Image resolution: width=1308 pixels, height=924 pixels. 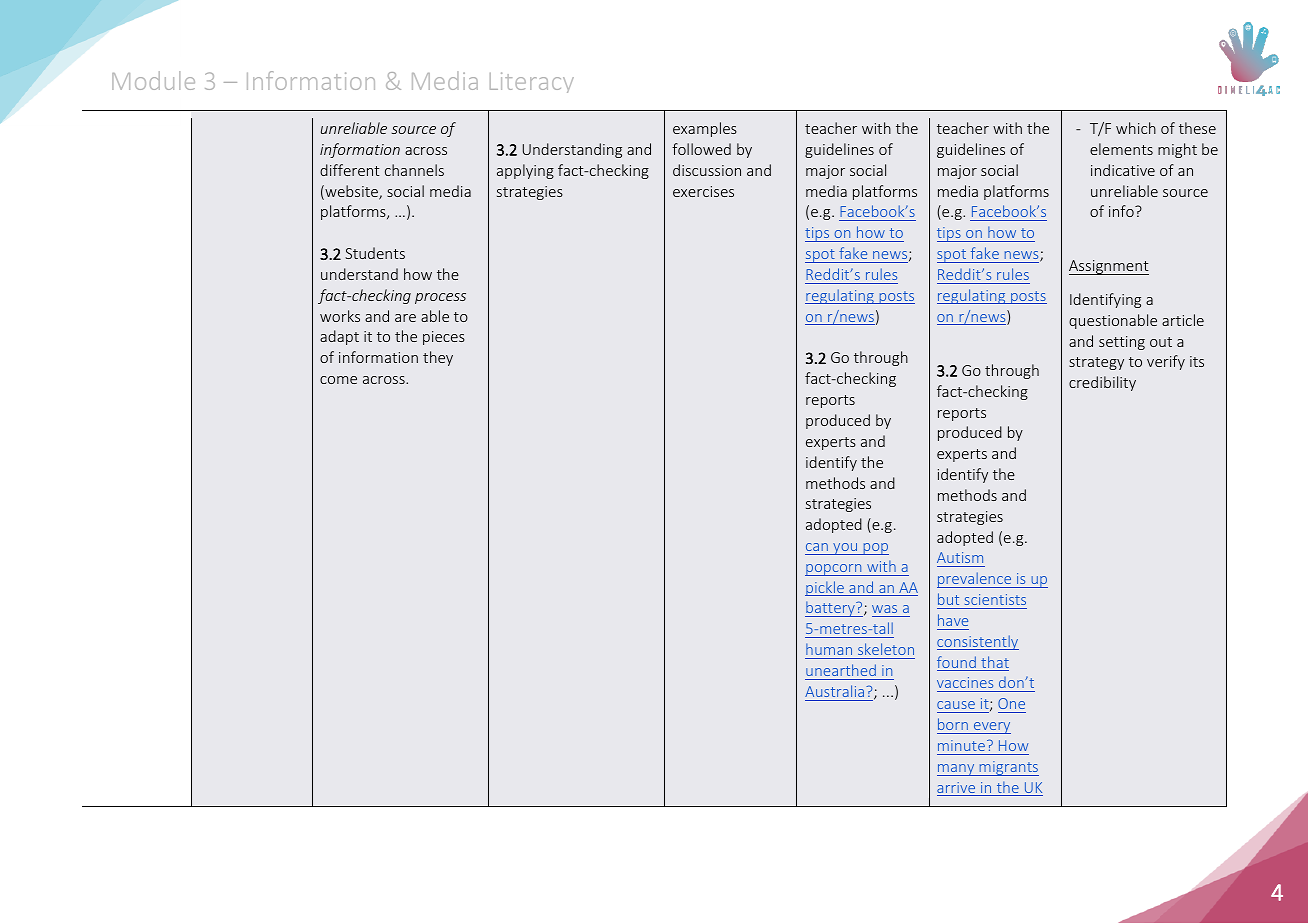 I want to click on Australia, so click(x=834, y=691).
